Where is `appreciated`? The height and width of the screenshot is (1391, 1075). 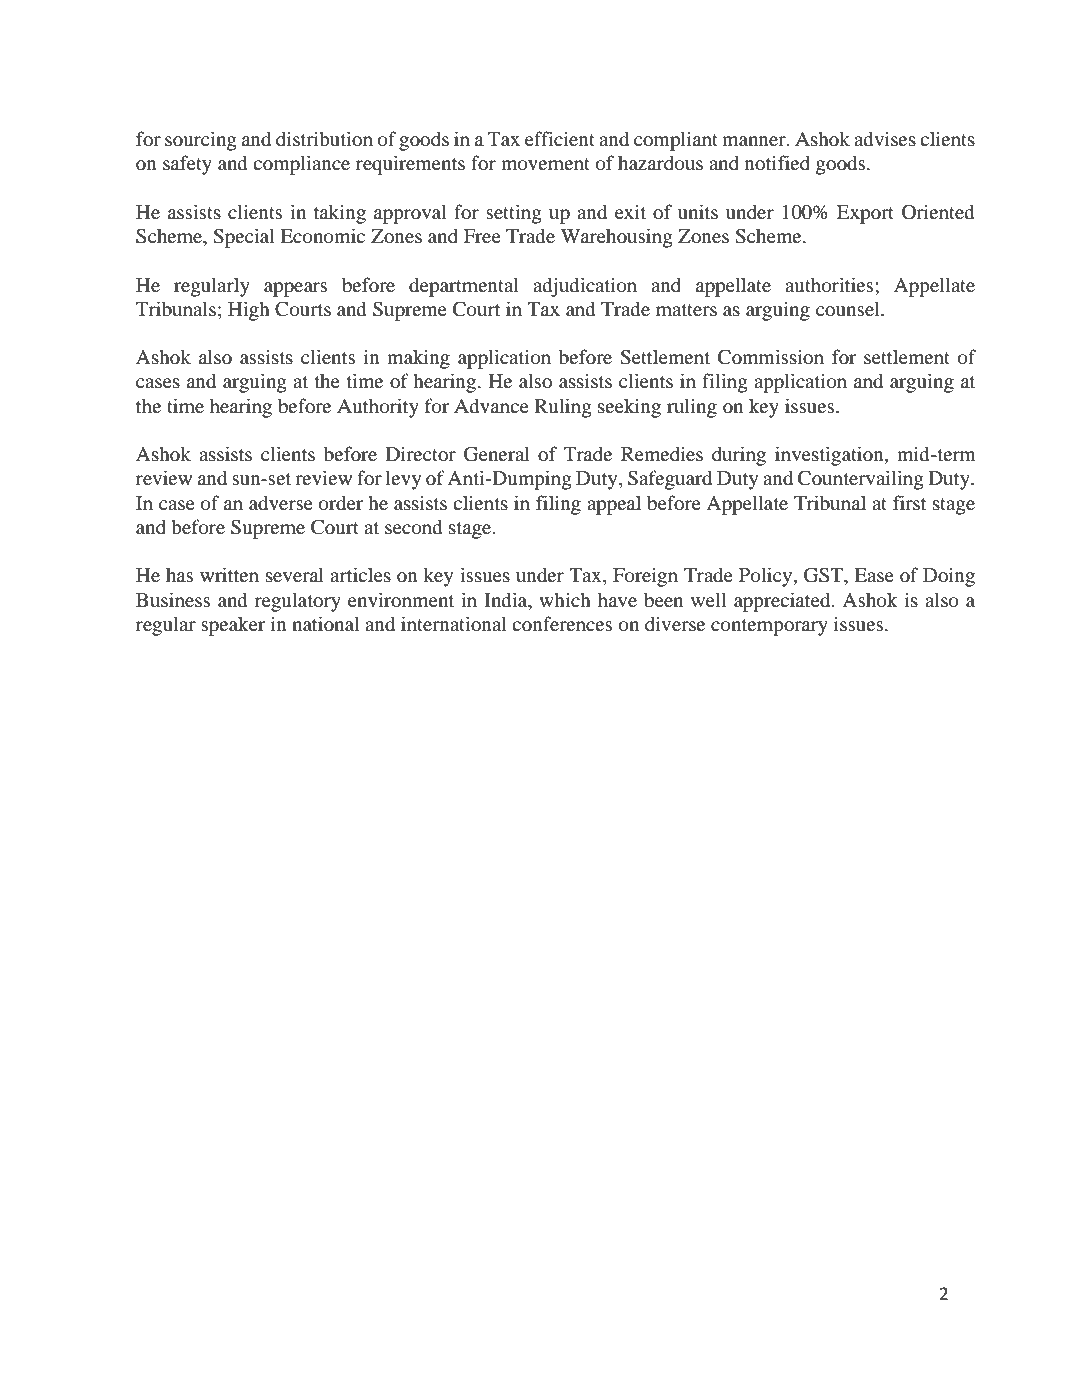
appreciated is located at coordinates (783, 602).
